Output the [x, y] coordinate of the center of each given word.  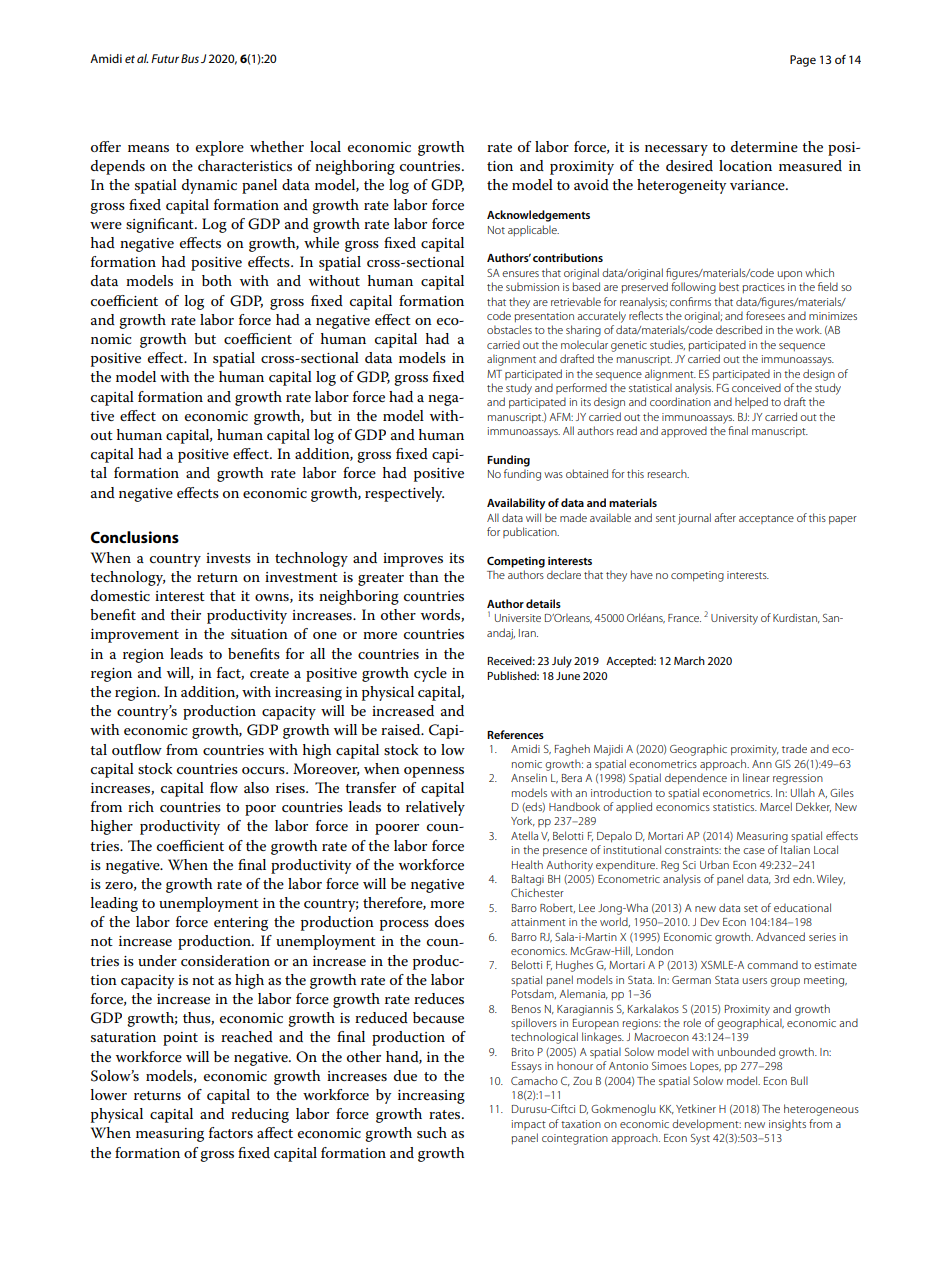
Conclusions [135, 537]
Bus [190, 58]
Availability [516, 504]
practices [764, 288]
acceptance [766, 519]
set [751, 908]
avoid [591, 184]
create [269, 673]
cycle [430, 674]
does [449, 921]
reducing [260, 1115]
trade [794, 748]
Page [803, 61]
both [217, 280]
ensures [520, 274]
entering [241, 924]
